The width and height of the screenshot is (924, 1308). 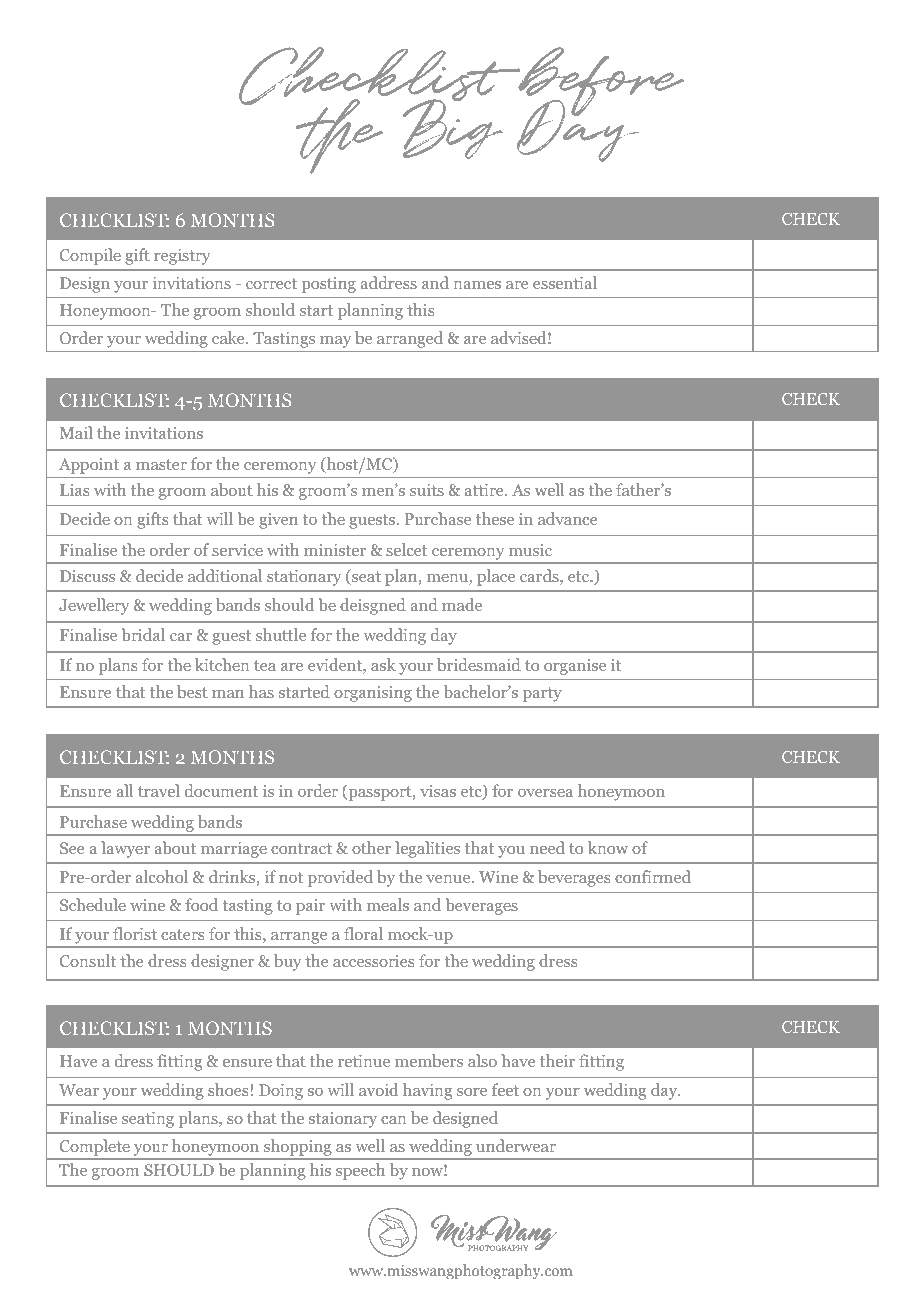 I want to click on registry, so click(x=182, y=257).
